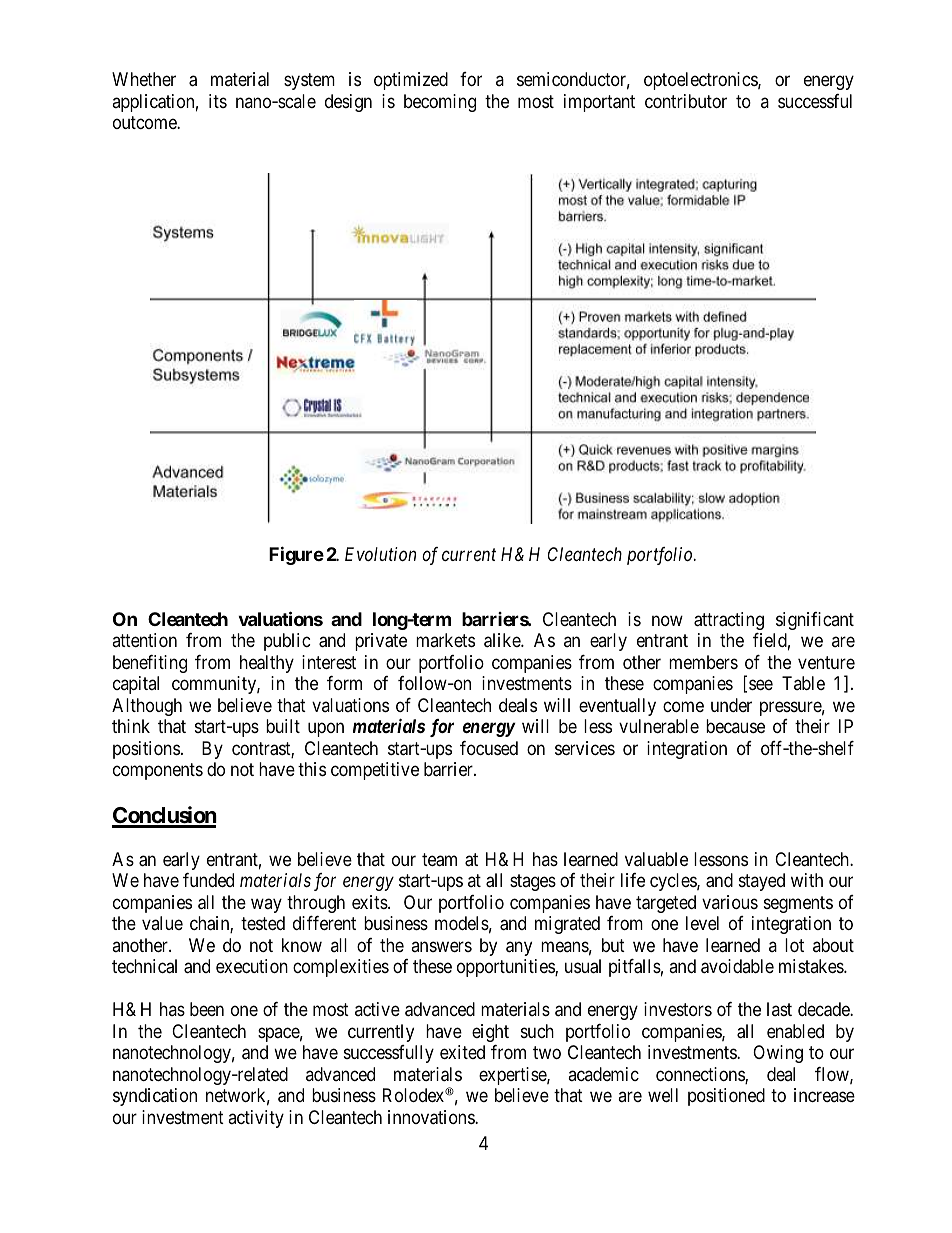 This document has width=952, height=1233. What do you see at coordinates (380, 554) in the document?
I see `Evolution` at bounding box center [380, 554].
